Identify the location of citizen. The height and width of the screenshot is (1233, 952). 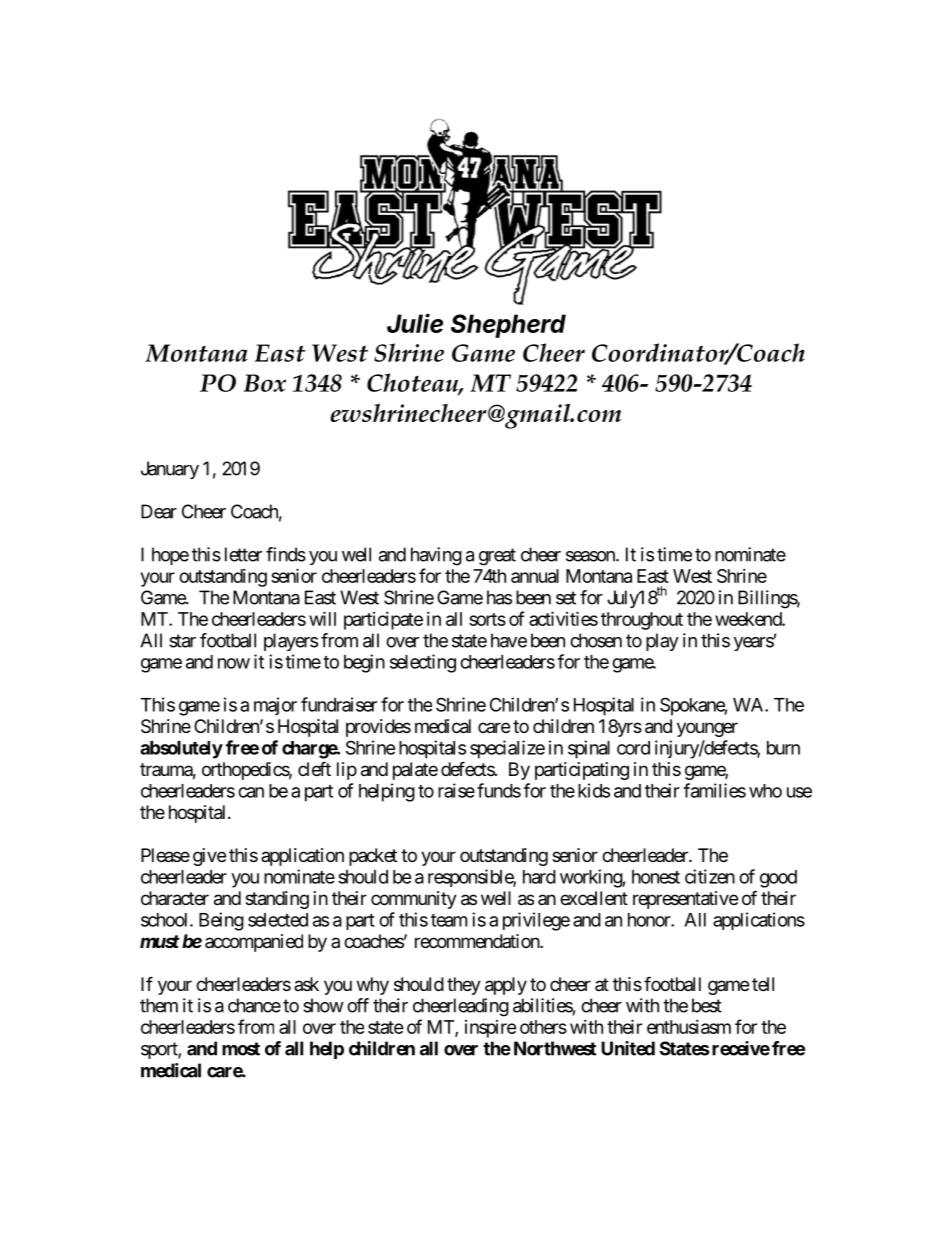
(710, 876).
